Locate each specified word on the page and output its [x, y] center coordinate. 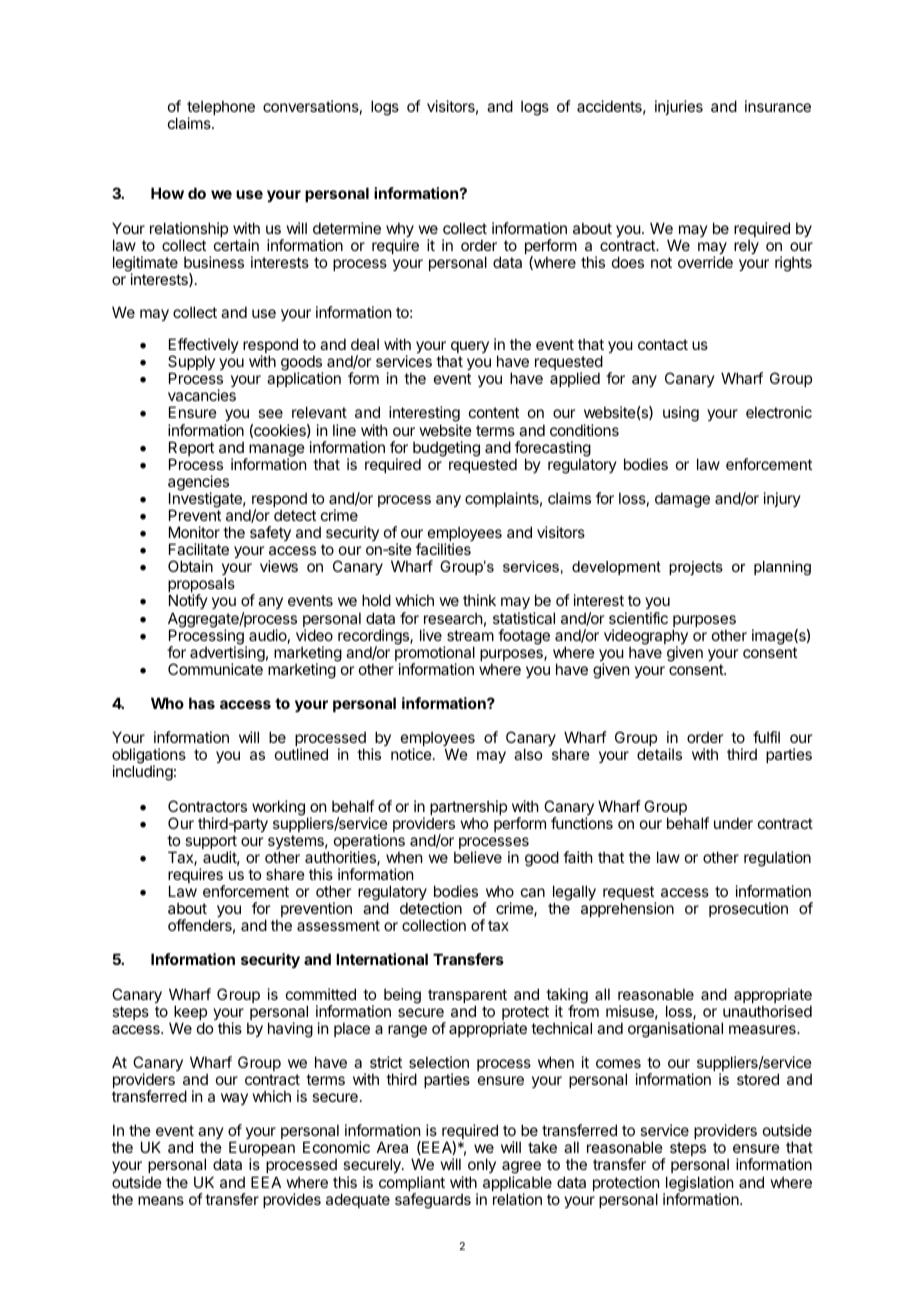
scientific [638, 618]
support [211, 843]
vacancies [202, 395]
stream [470, 635]
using [681, 414]
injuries [679, 107]
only [482, 1167]
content [494, 412]
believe [478, 857]
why [400, 231]
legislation [698, 1185]
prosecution [748, 909]
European [262, 1150]
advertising [227, 655]
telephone [221, 109]
